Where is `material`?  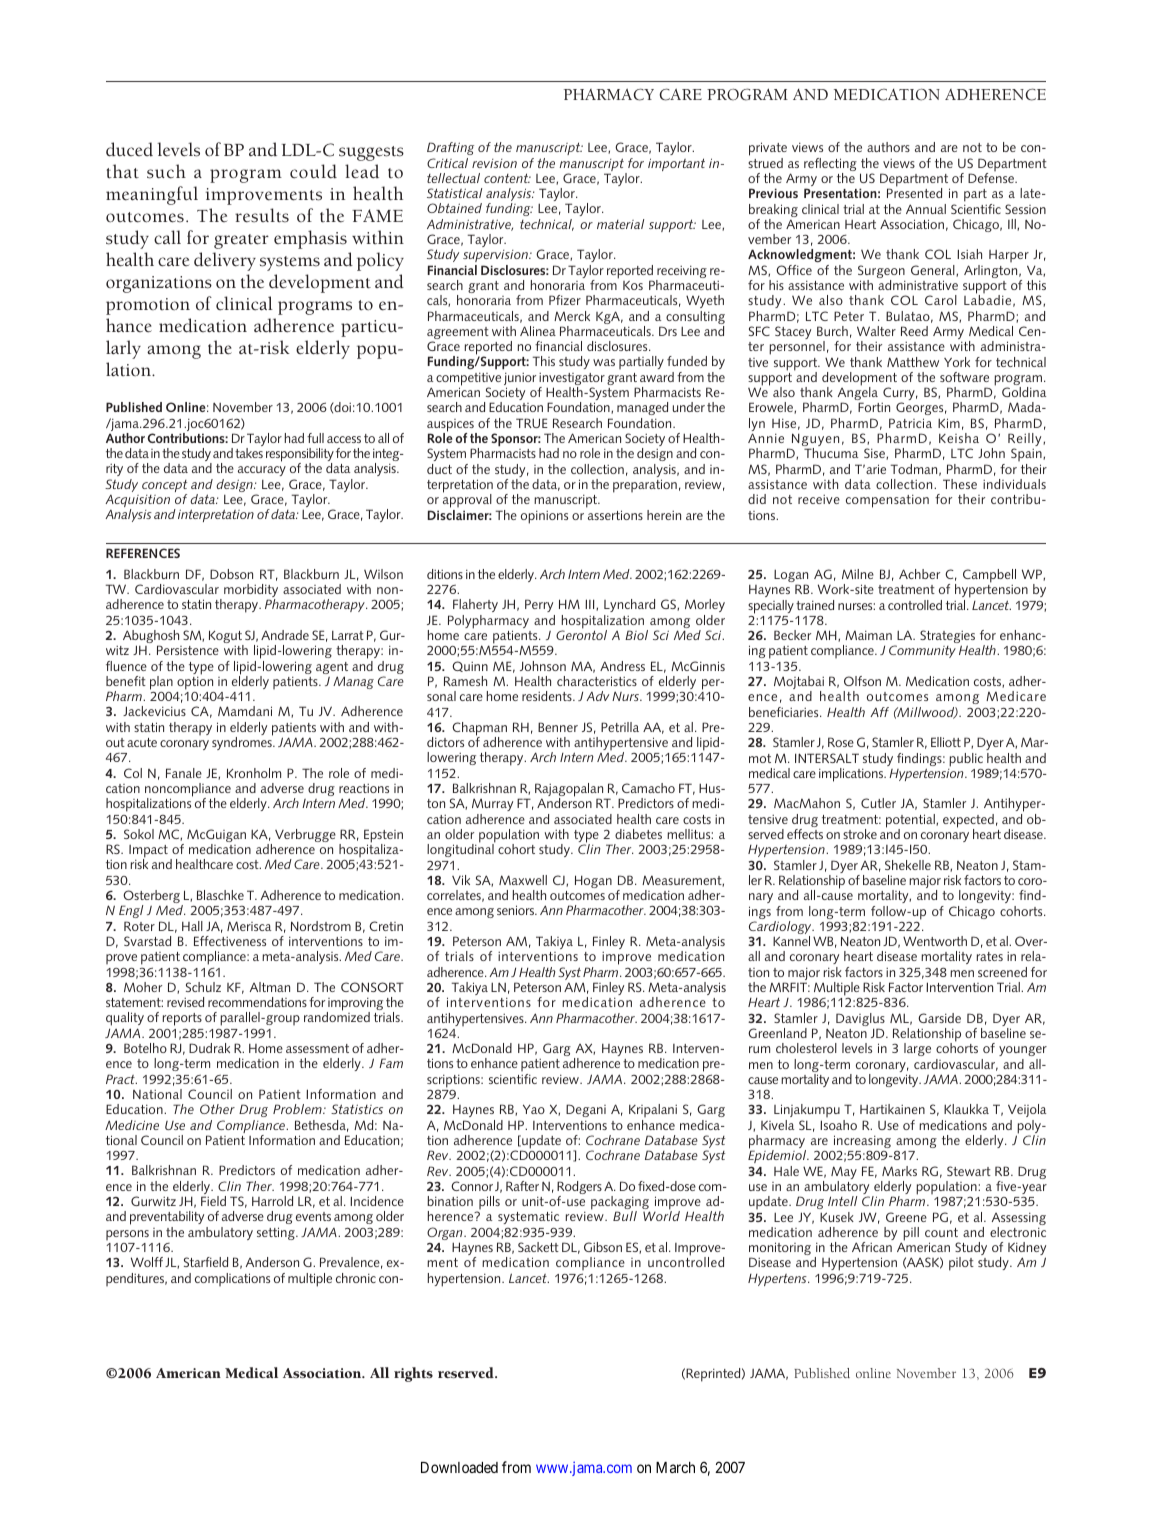 material is located at coordinates (620, 224).
